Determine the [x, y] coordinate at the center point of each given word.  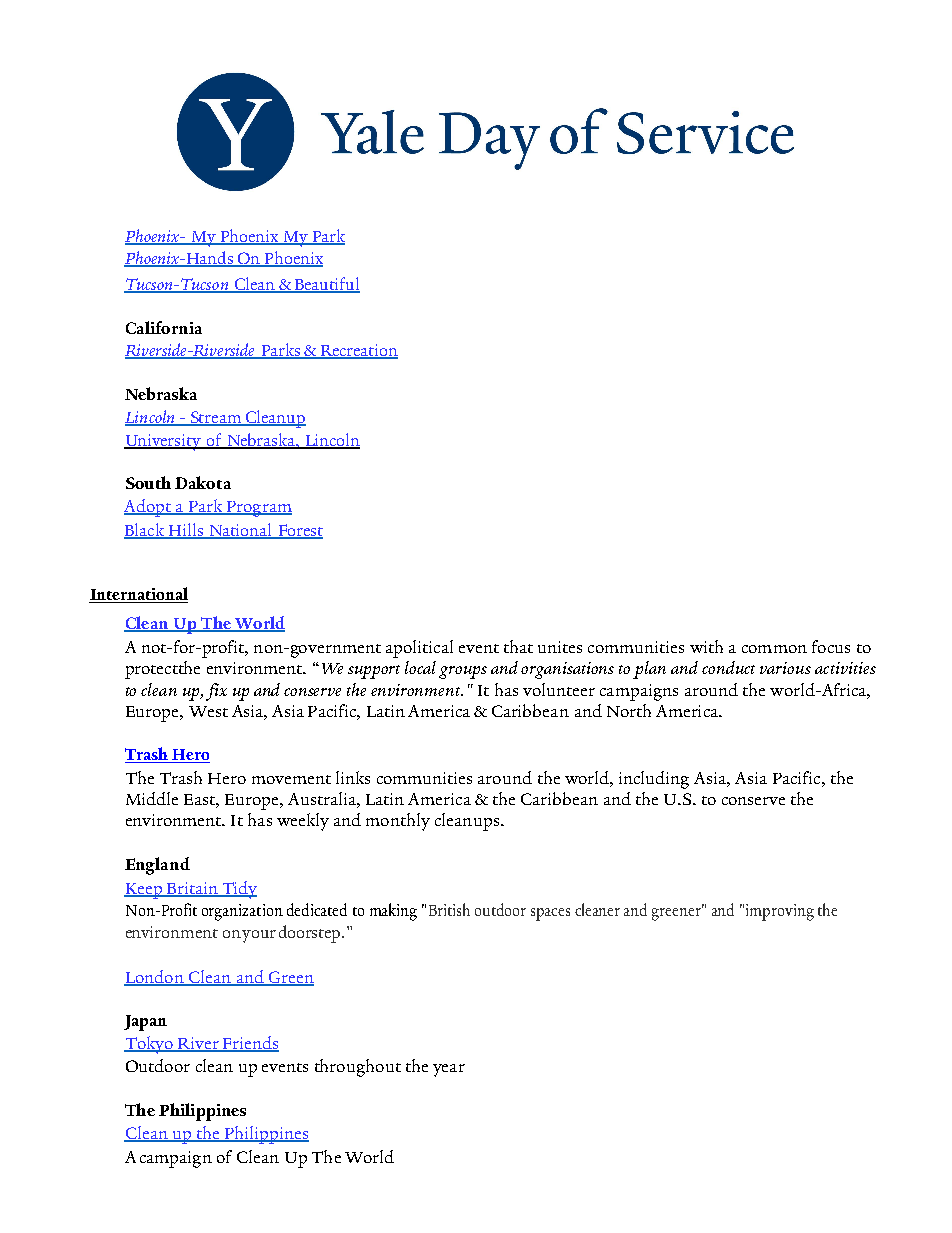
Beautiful [326, 285]
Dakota [203, 482]
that [518, 646]
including [654, 780]
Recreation [358, 351]
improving [780, 912]
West [208, 711]
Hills [185, 531]
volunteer [559, 689]
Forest [299, 531]
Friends [249, 1043]
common [774, 649]
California [164, 327]
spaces [550, 914]
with [706, 646]
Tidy [238, 890]
